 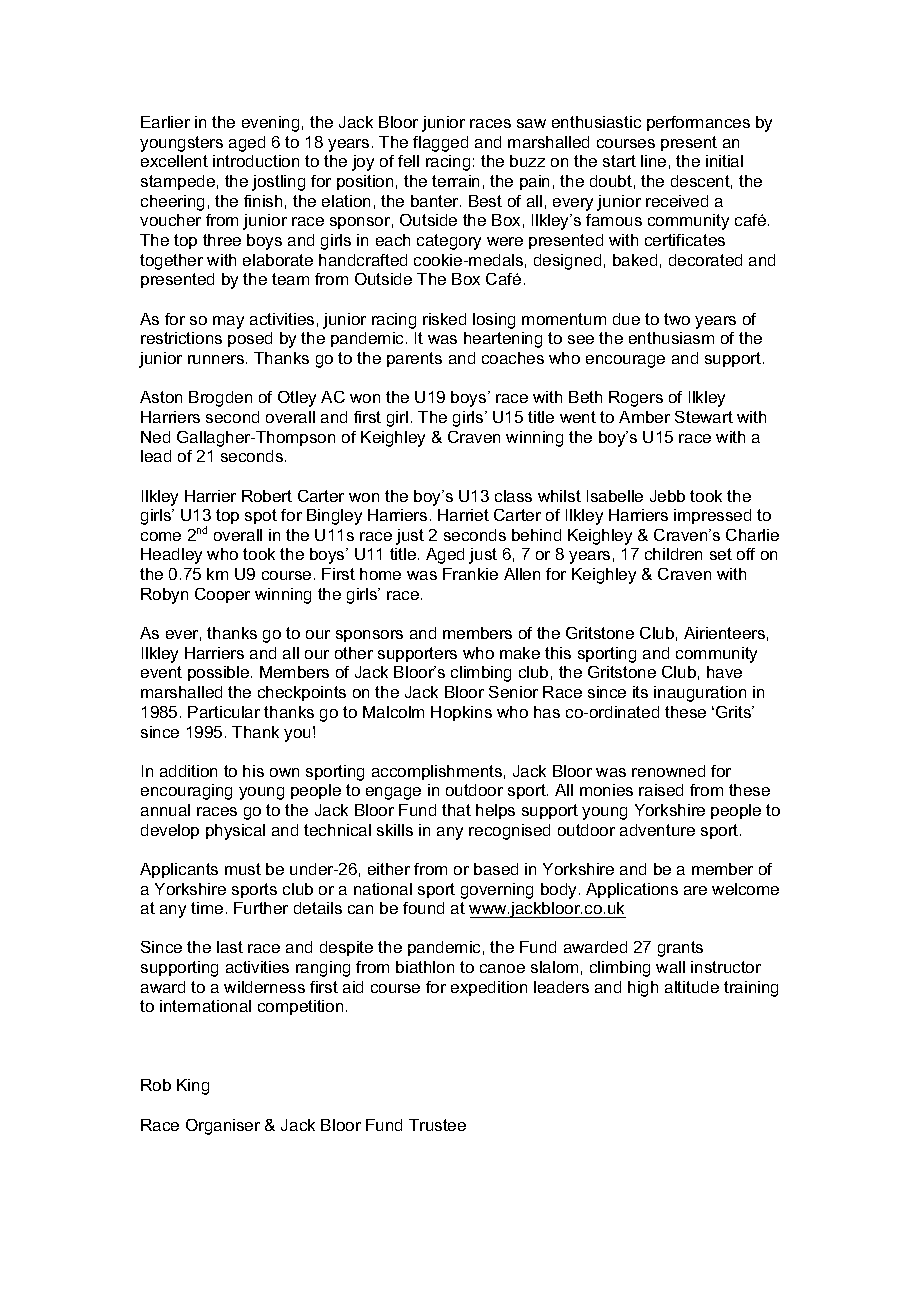 What do you see at coordinates (673, 554) in the page?
I see `children` at bounding box center [673, 554].
